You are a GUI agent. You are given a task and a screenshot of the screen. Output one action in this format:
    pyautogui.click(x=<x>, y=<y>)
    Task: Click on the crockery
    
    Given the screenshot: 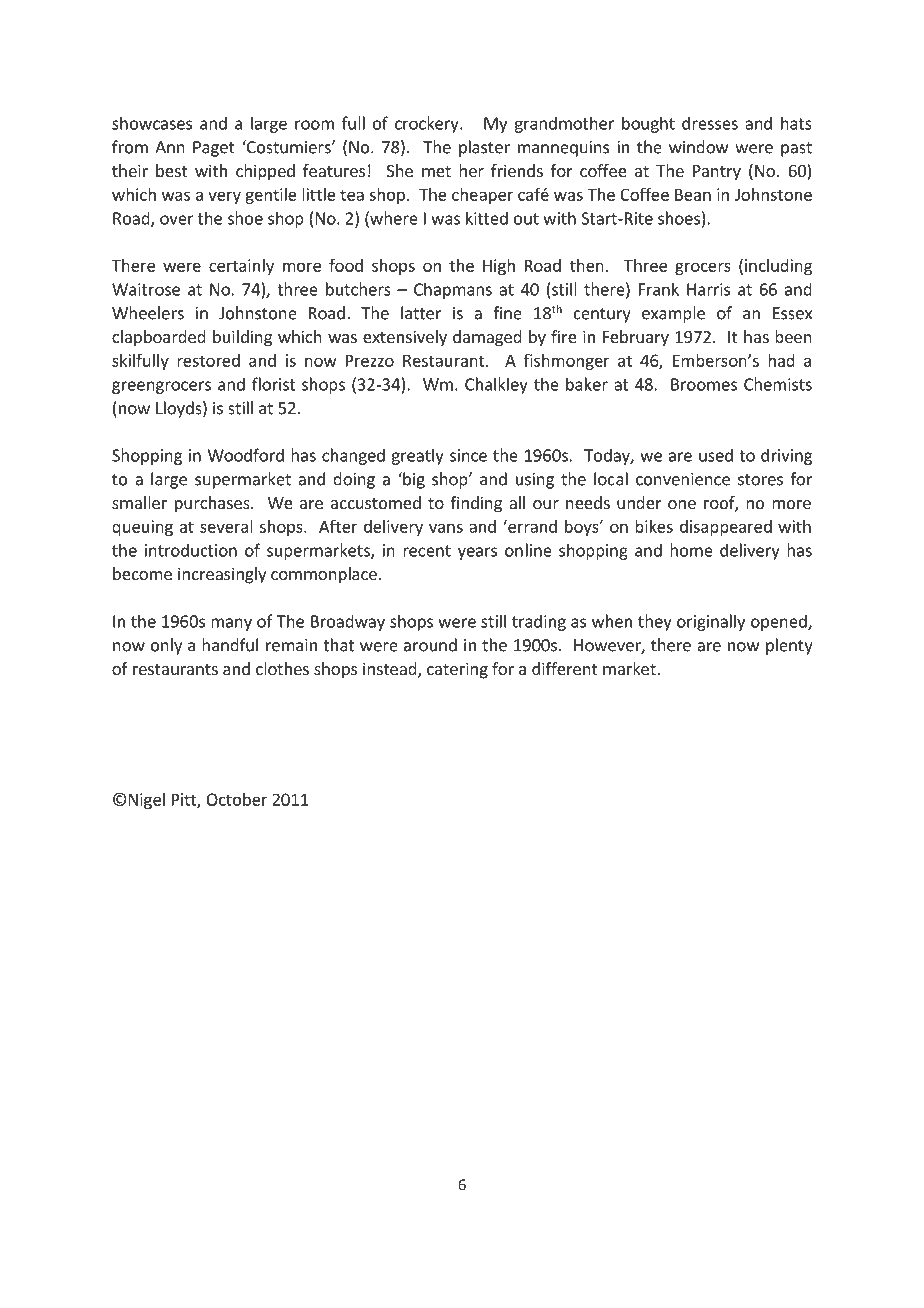 What is the action you would take?
    pyautogui.click(x=428, y=124)
